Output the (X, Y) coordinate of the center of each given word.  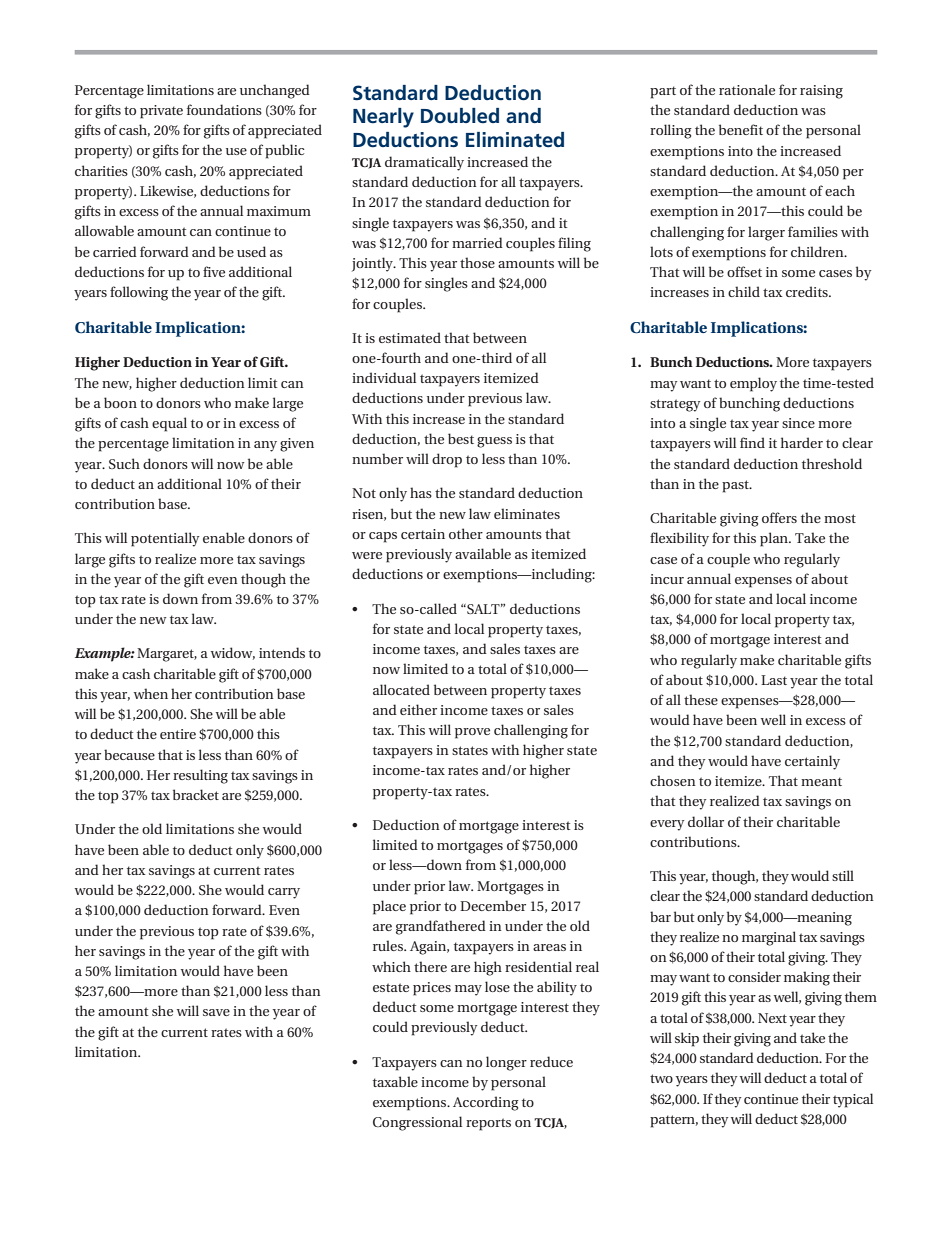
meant (821, 781)
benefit (741, 129)
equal (169, 424)
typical (853, 1100)
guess (494, 442)
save (216, 1012)
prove (472, 733)
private (161, 112)
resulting (200, 776)
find (752, 442)
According (486, 1103)
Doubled (460, 115)
